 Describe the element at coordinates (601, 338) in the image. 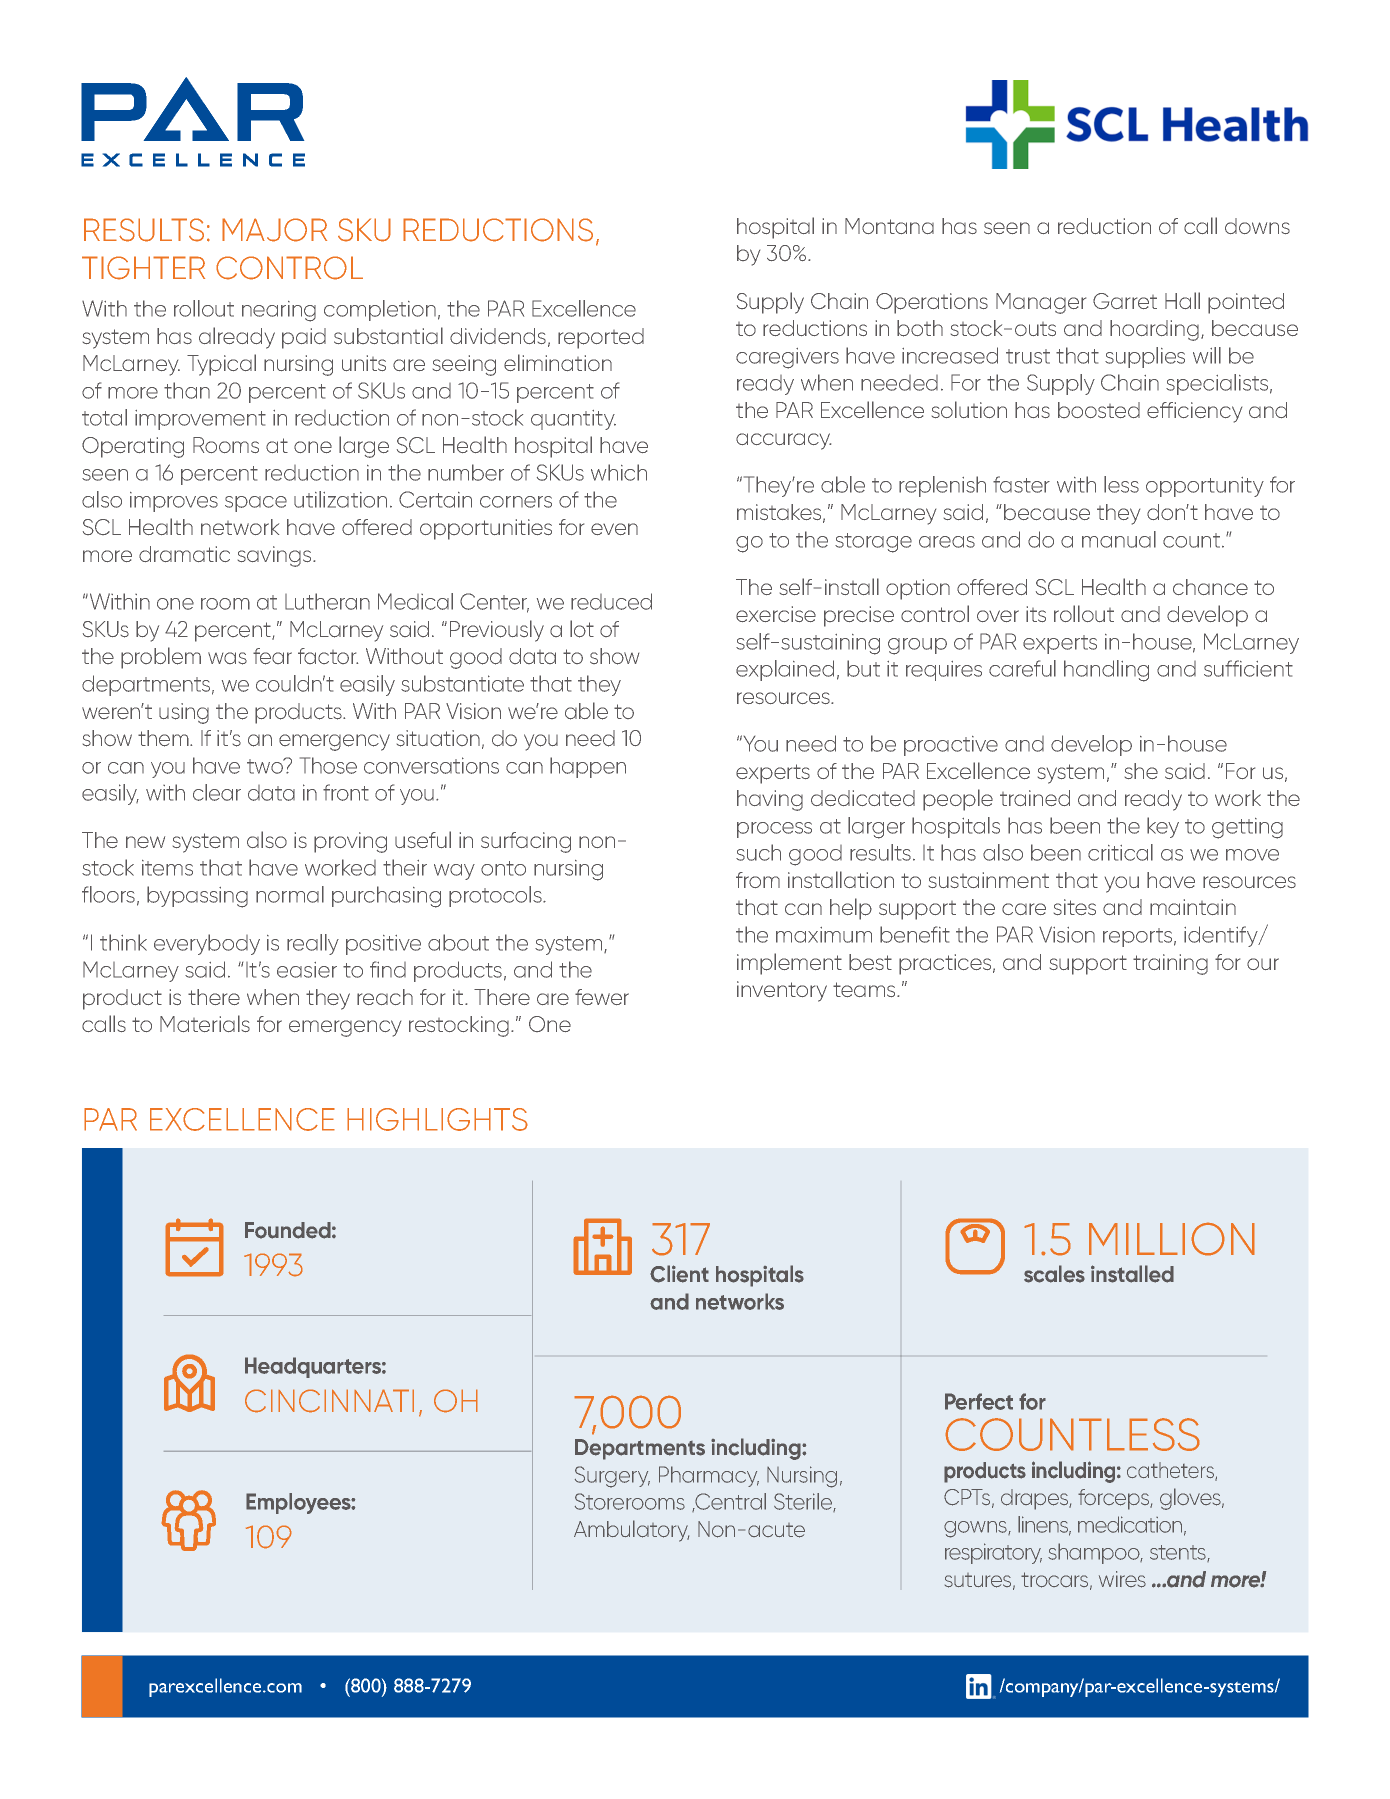

I see `reported` at that location.
